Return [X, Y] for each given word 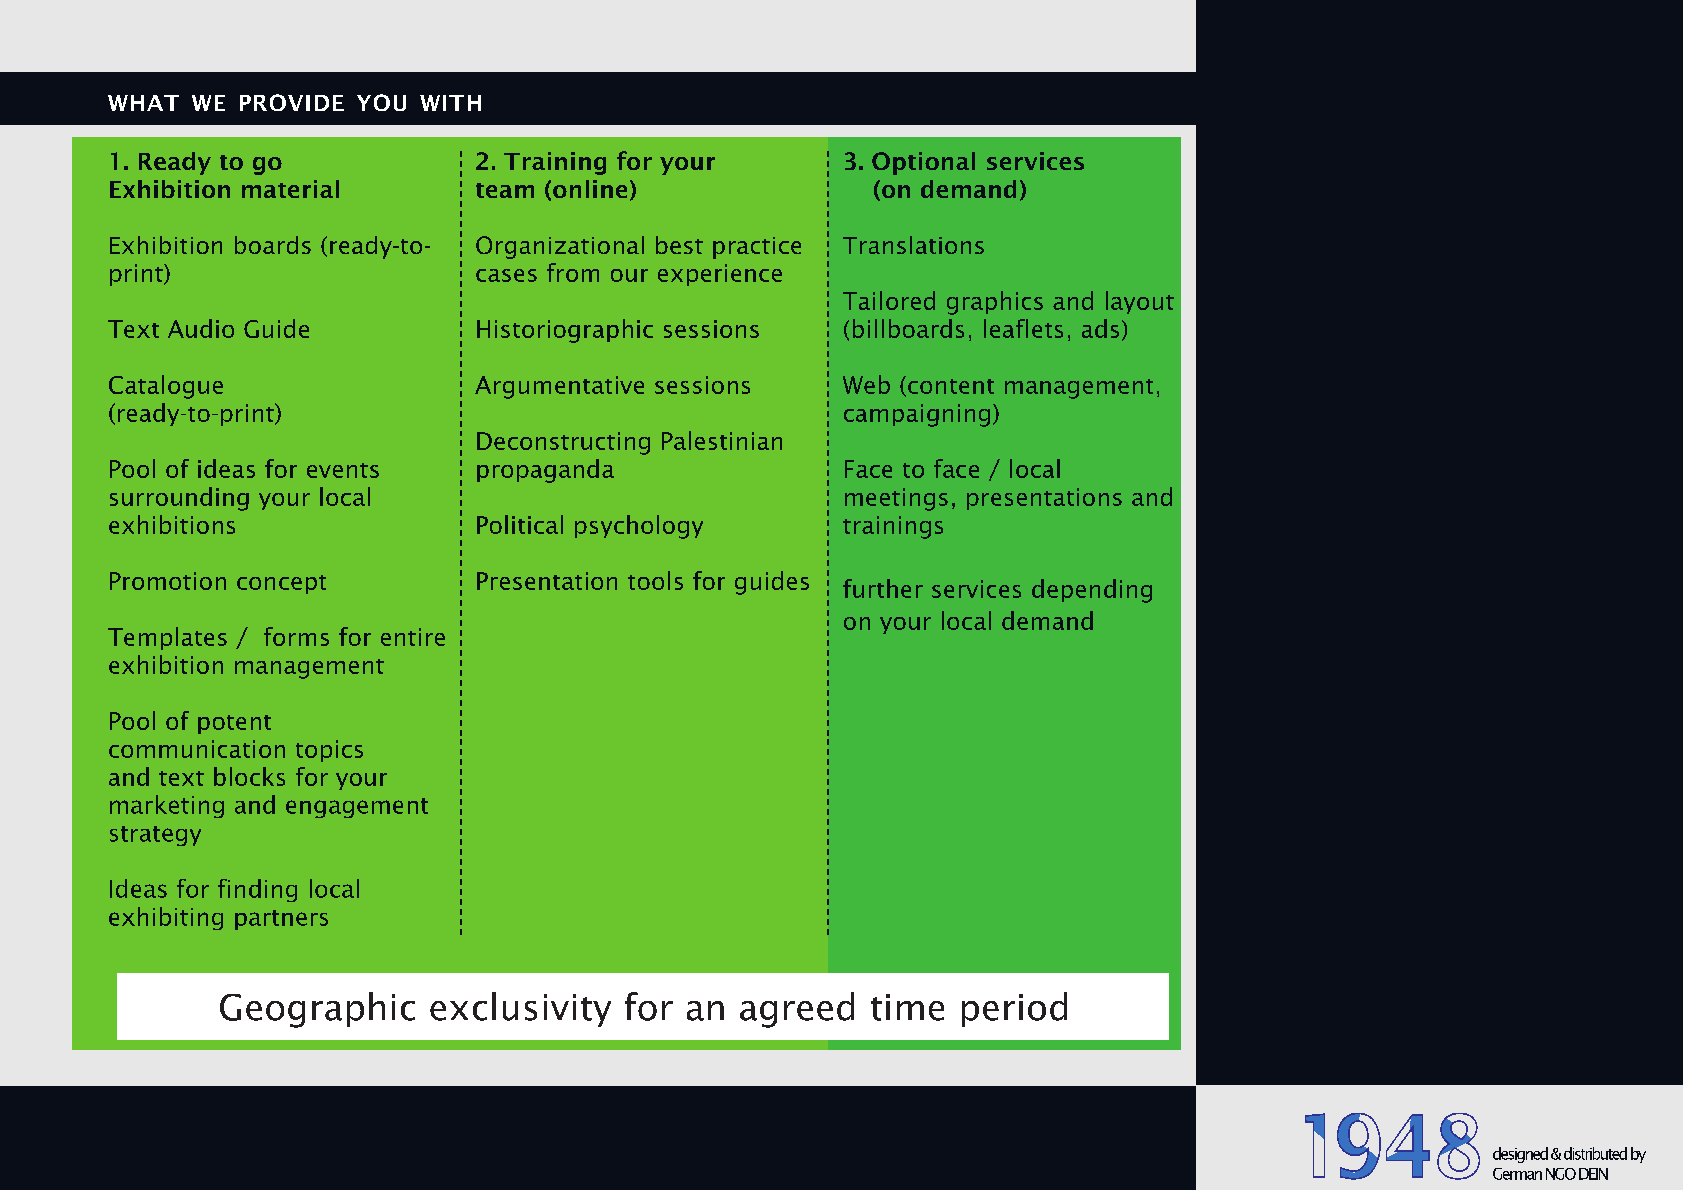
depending [1092, 591]
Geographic [317, 1010]
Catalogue [166, 387]
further [883, 588]
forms [296, 636]
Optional [923, 163]
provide [292, 102]
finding [257, 890]
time [907, 1007]
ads [1100, 328]
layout [1140, 302]
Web [866, 384]
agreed [797, 1010]
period [1014, 1009]
